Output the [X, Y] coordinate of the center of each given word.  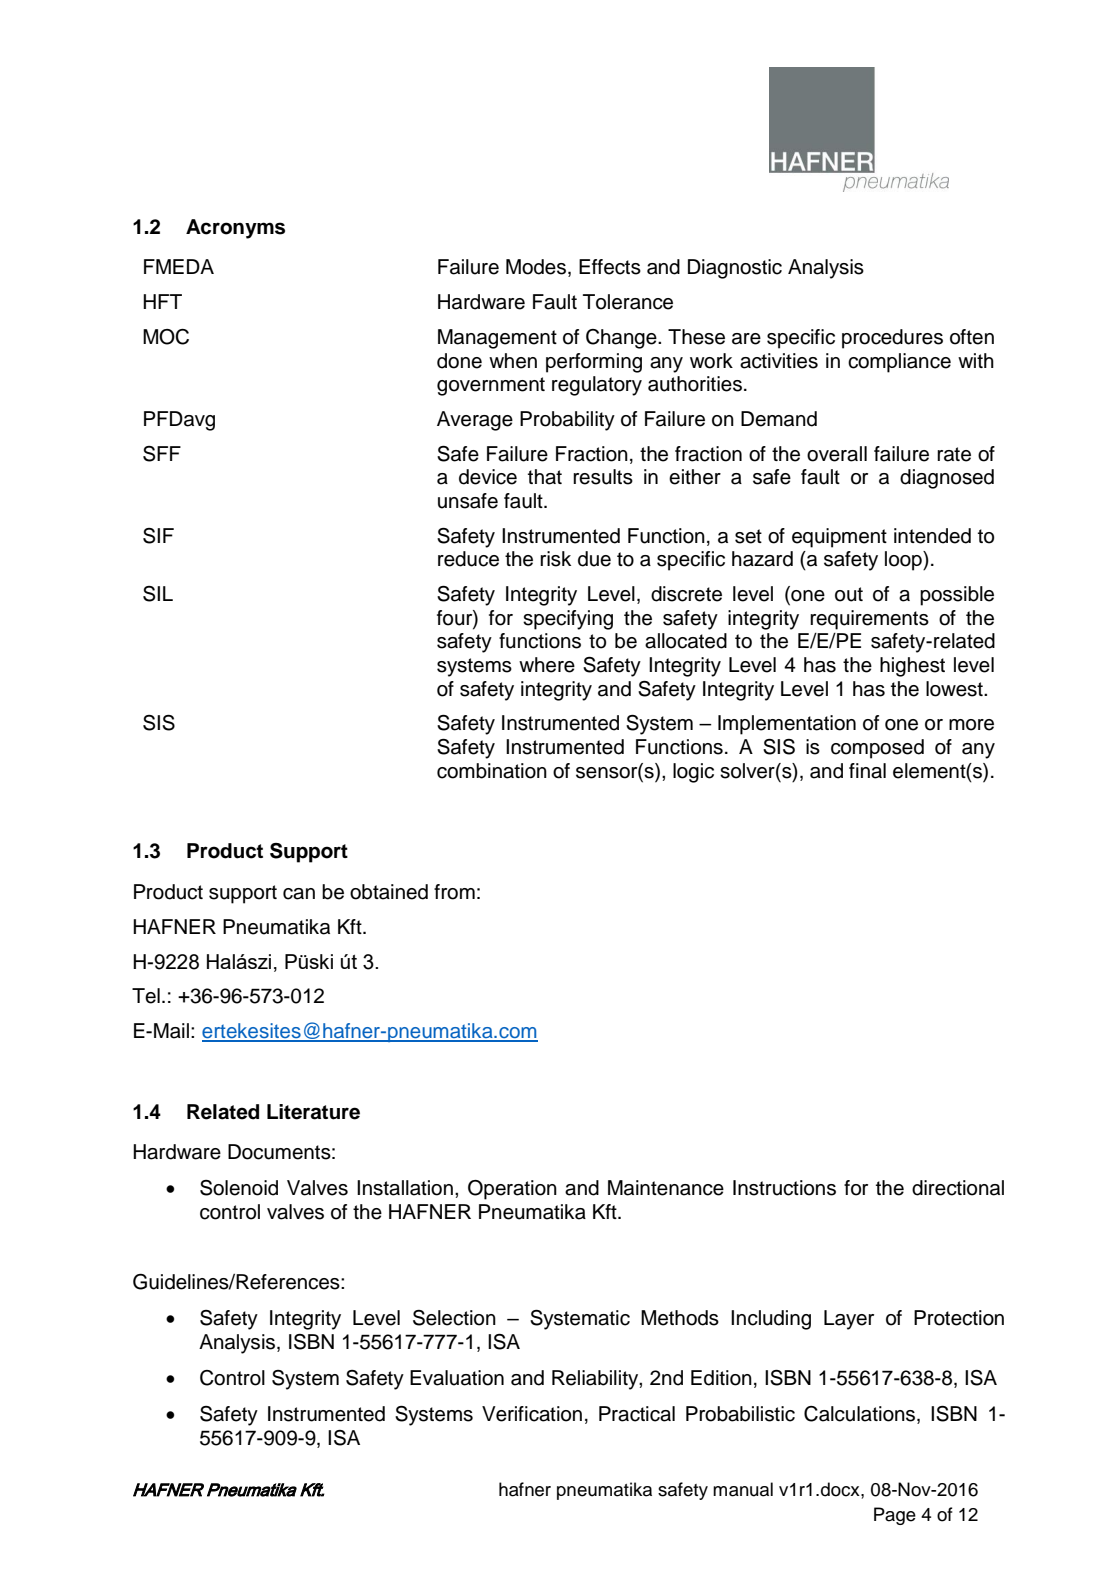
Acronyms [235, 229]
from [454, 892]
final [867, 771]
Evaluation [457, 1378]
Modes [536, 267]
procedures [892, 339]
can [299, 894]
